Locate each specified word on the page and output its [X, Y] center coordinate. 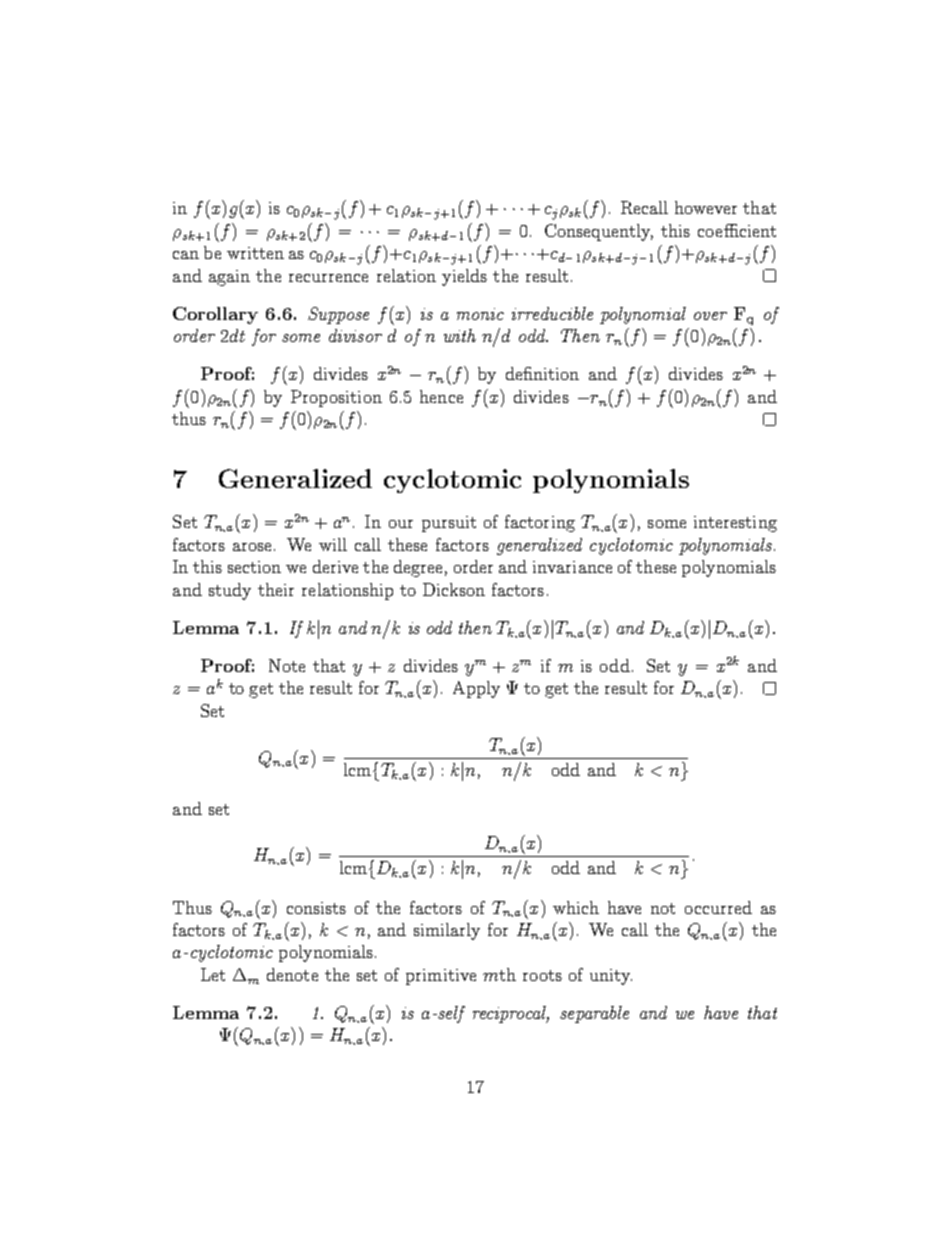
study [230, 591]
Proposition [336, 398]
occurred [718, 907]
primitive [441, 977]
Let [213, 974]
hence [441, 396]
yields [464, 277]
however [706, 207]
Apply [476, 689]
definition [542, 373]
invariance [572, 567]
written [255, 253]
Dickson [454, 589]
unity [611, 977]
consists [316, 908]
